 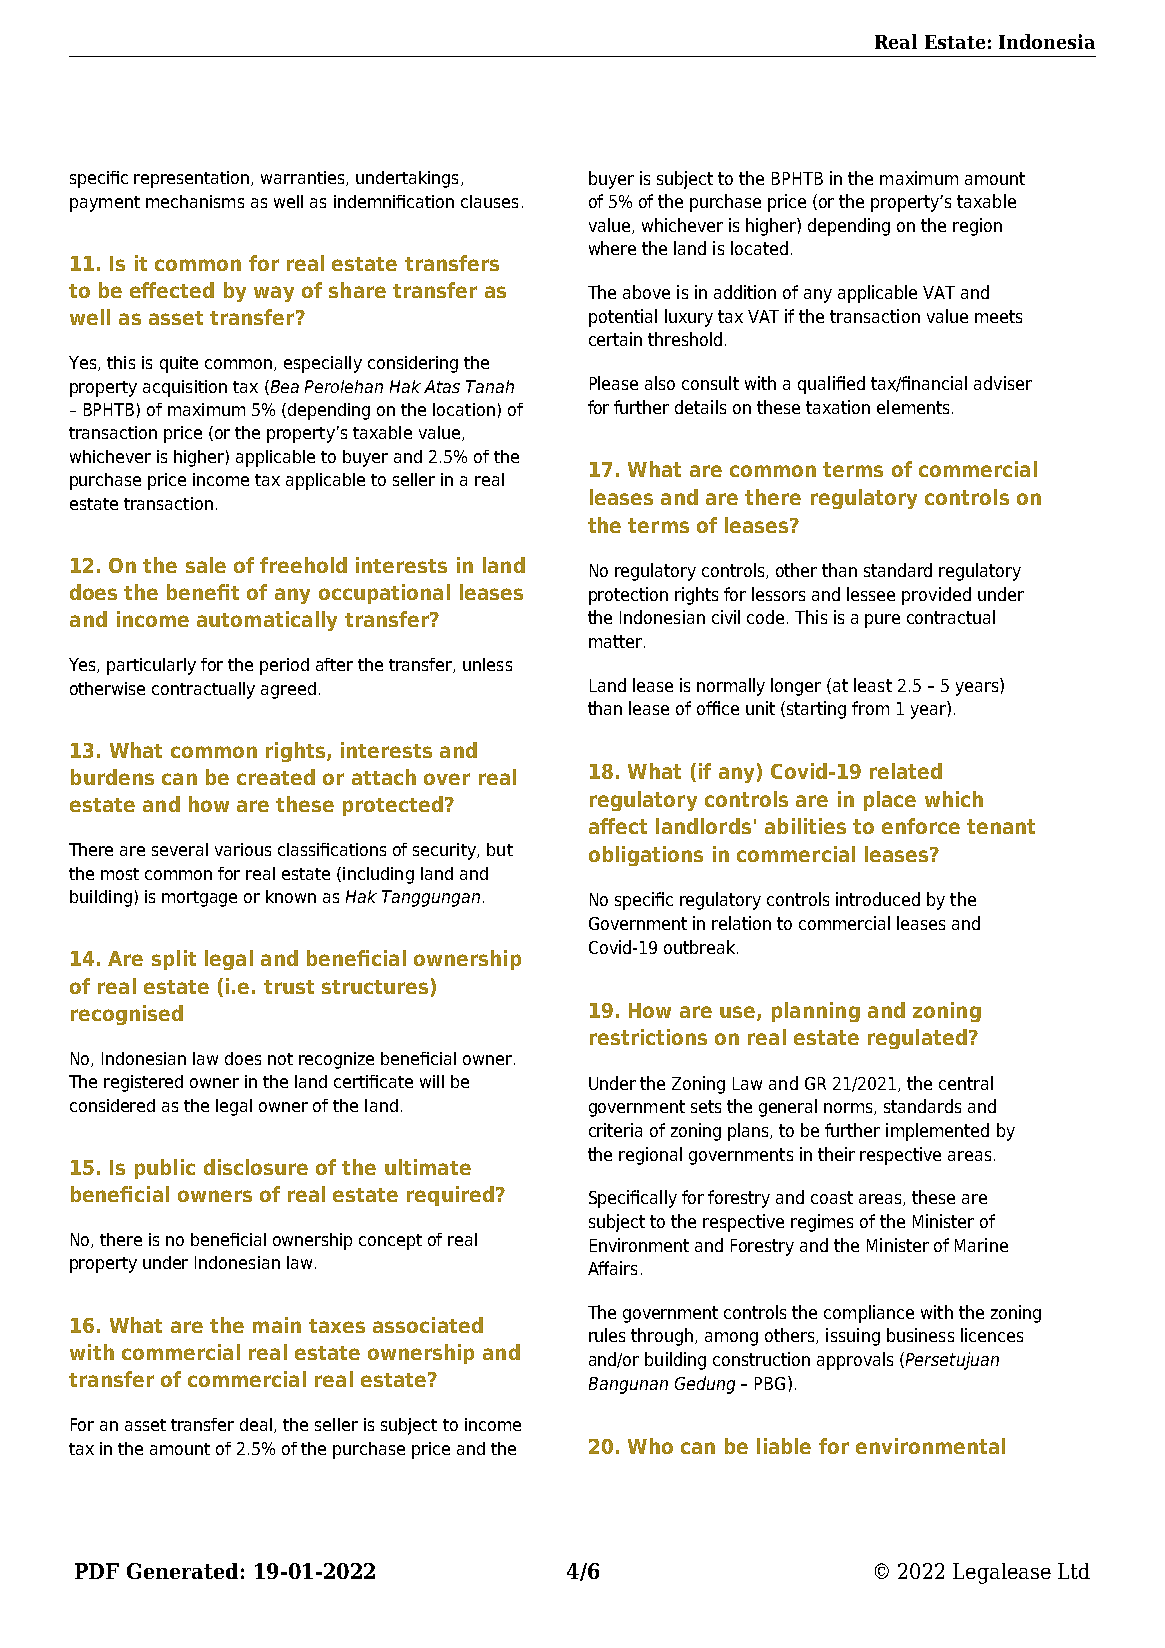 What do you see at coordinates (206, 565) in the screenshot?
I see `sale` at bounding box center [206, 565].
